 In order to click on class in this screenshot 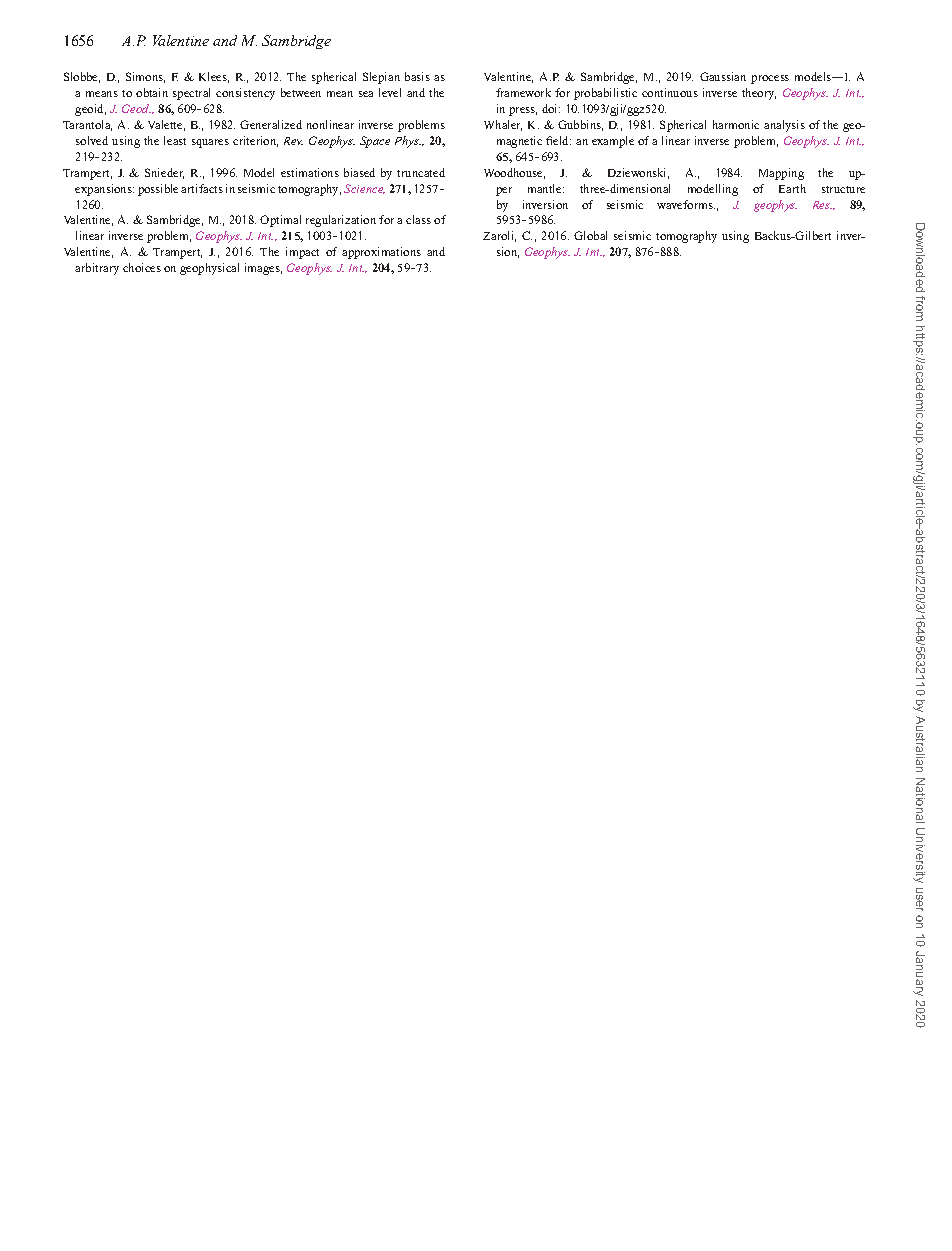, I will do `click(418, 219)`.
